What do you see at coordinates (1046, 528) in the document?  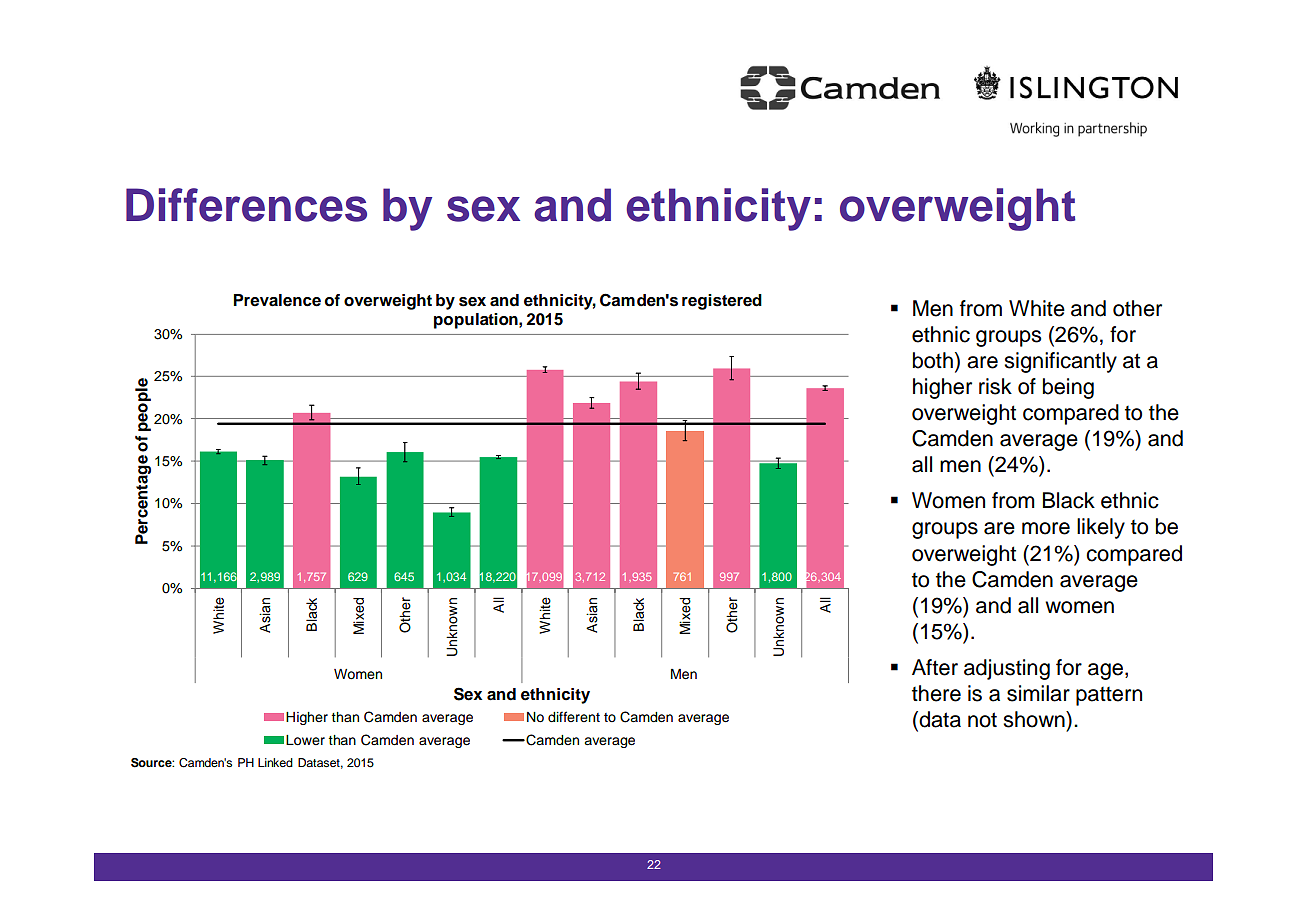 I see `more` at bounding box center [1046, 528].
